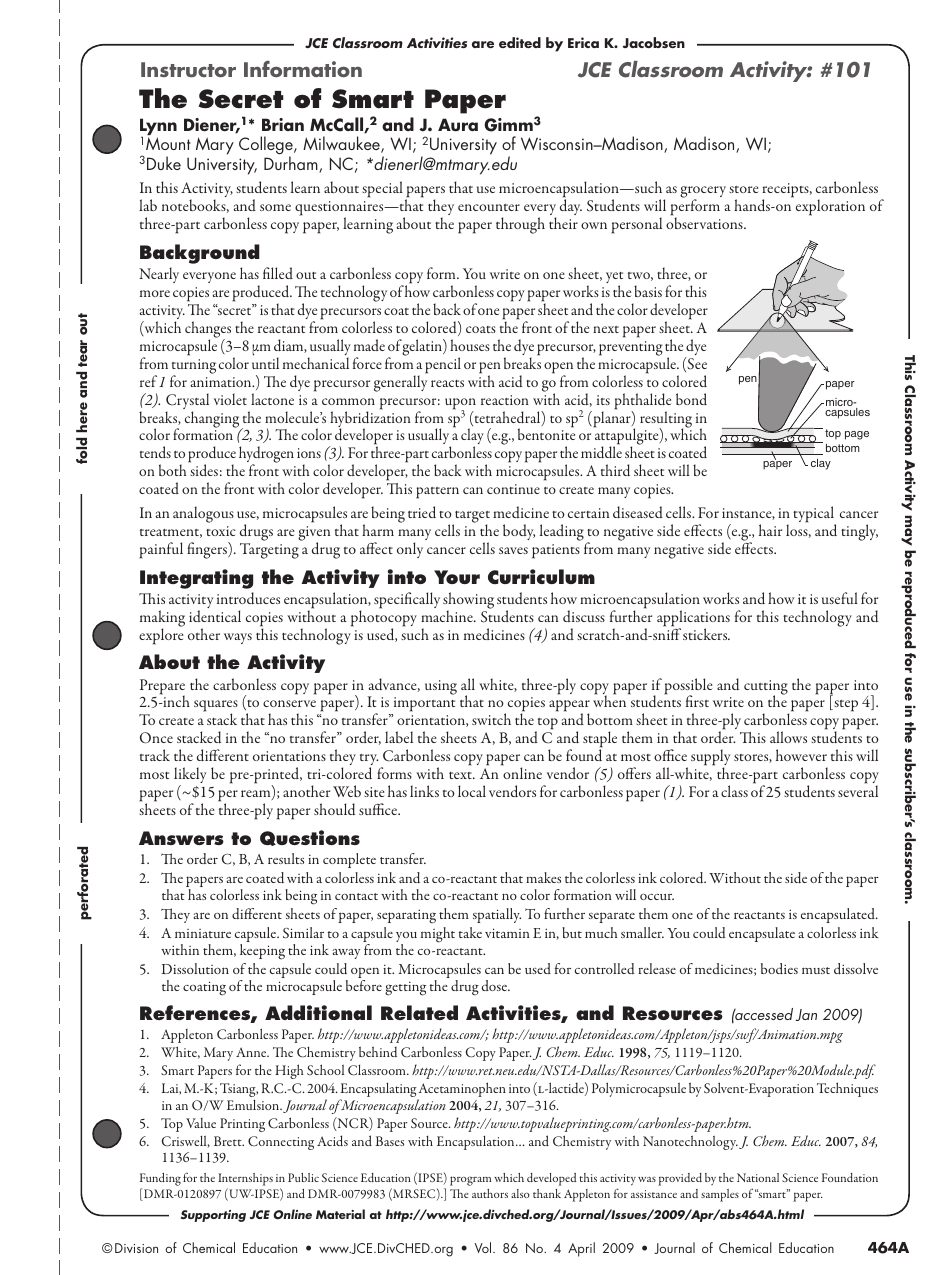 This document has height=1275, width=952. Describe the element at coordinates (654, 42) in the document. I see `Jacobsen` at that location.
